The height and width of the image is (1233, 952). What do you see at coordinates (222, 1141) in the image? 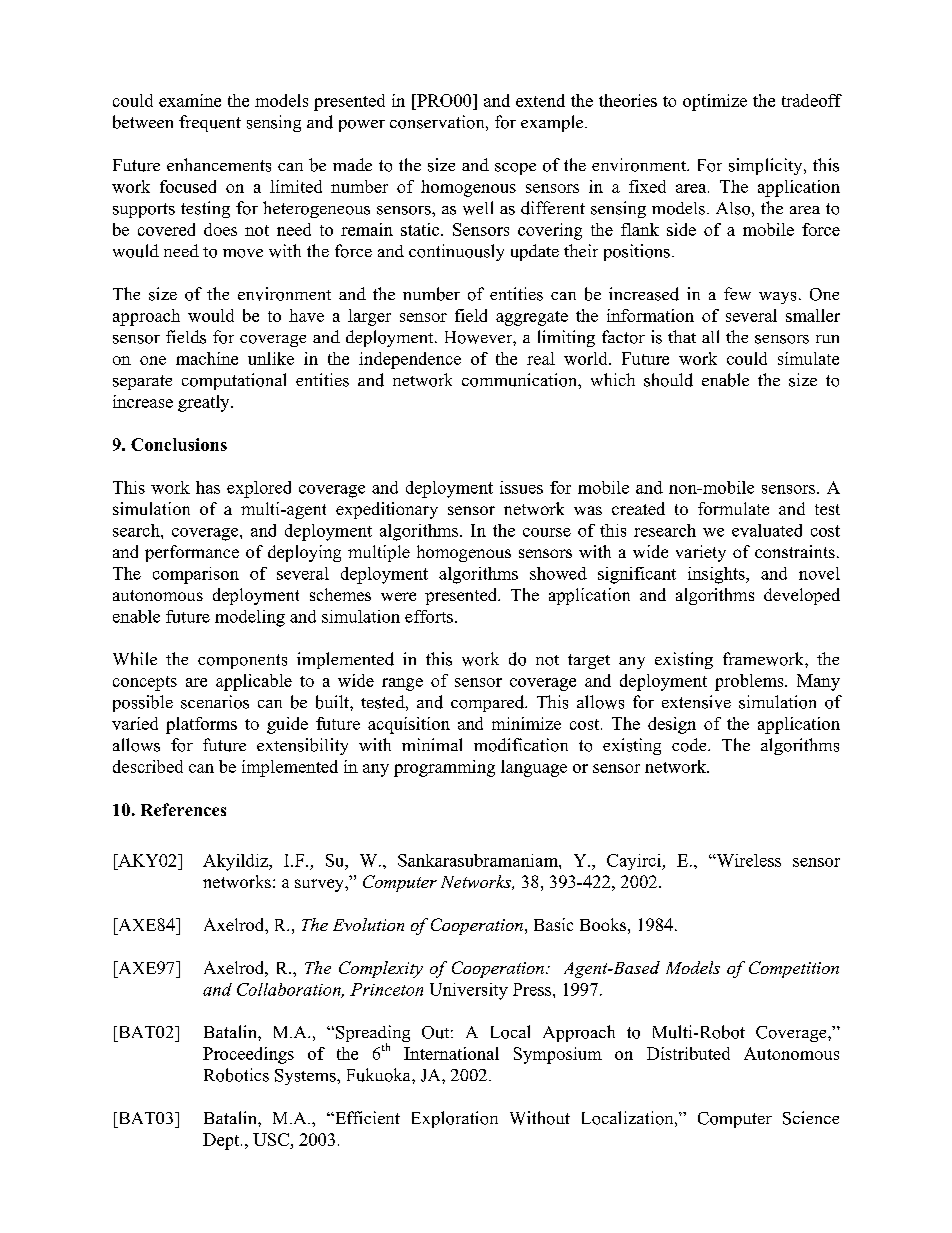
I see `Dept` at bounding box center [222, 1141].
